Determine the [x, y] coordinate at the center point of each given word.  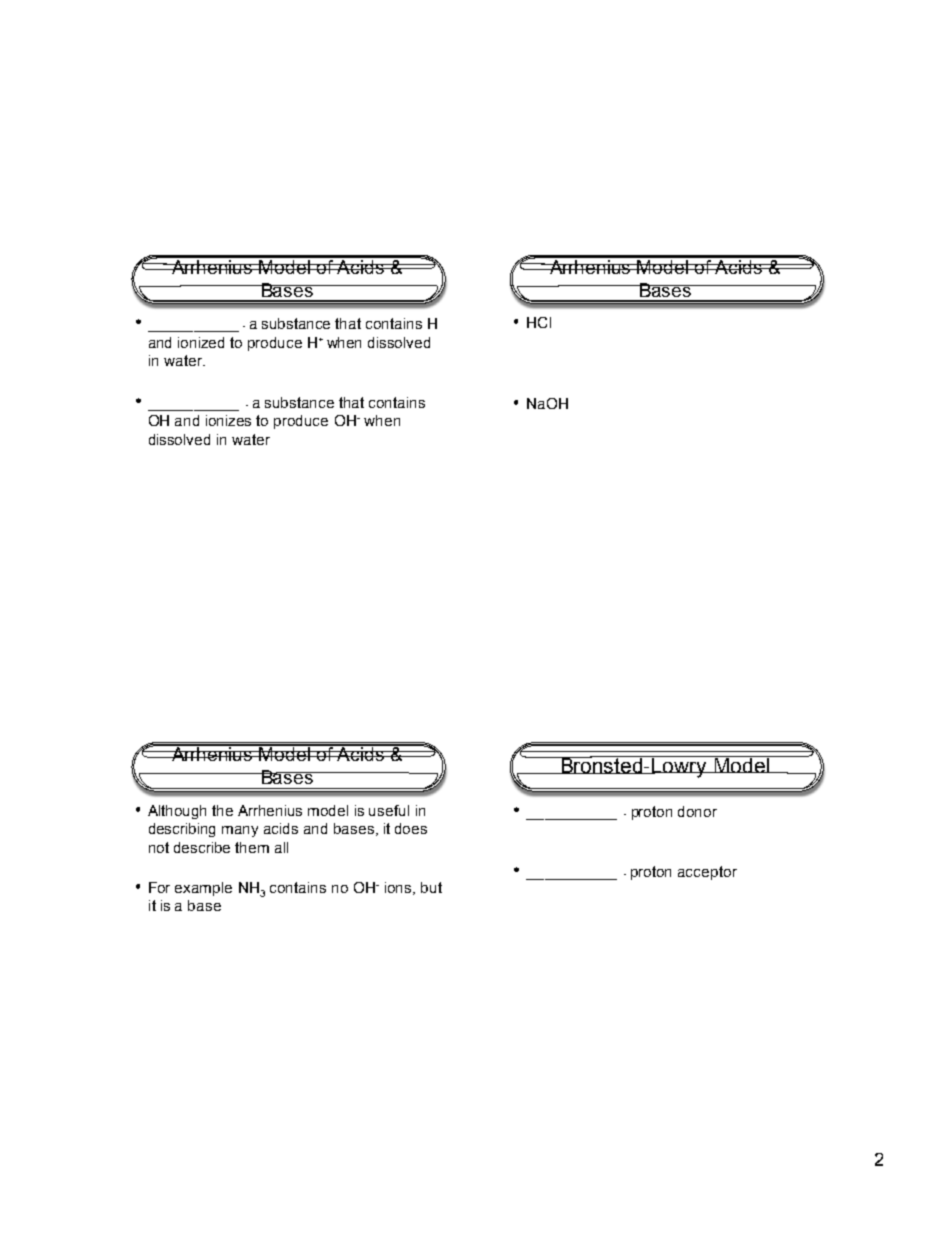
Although [177, 812]
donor [697, 811]
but [431, 887]
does [411, 828]
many [240, 831]
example [203, 889]
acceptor [707, 873]
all [281, 847]
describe [202, 847]
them [252, 847]
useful [389, 810]
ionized [201, 342]
